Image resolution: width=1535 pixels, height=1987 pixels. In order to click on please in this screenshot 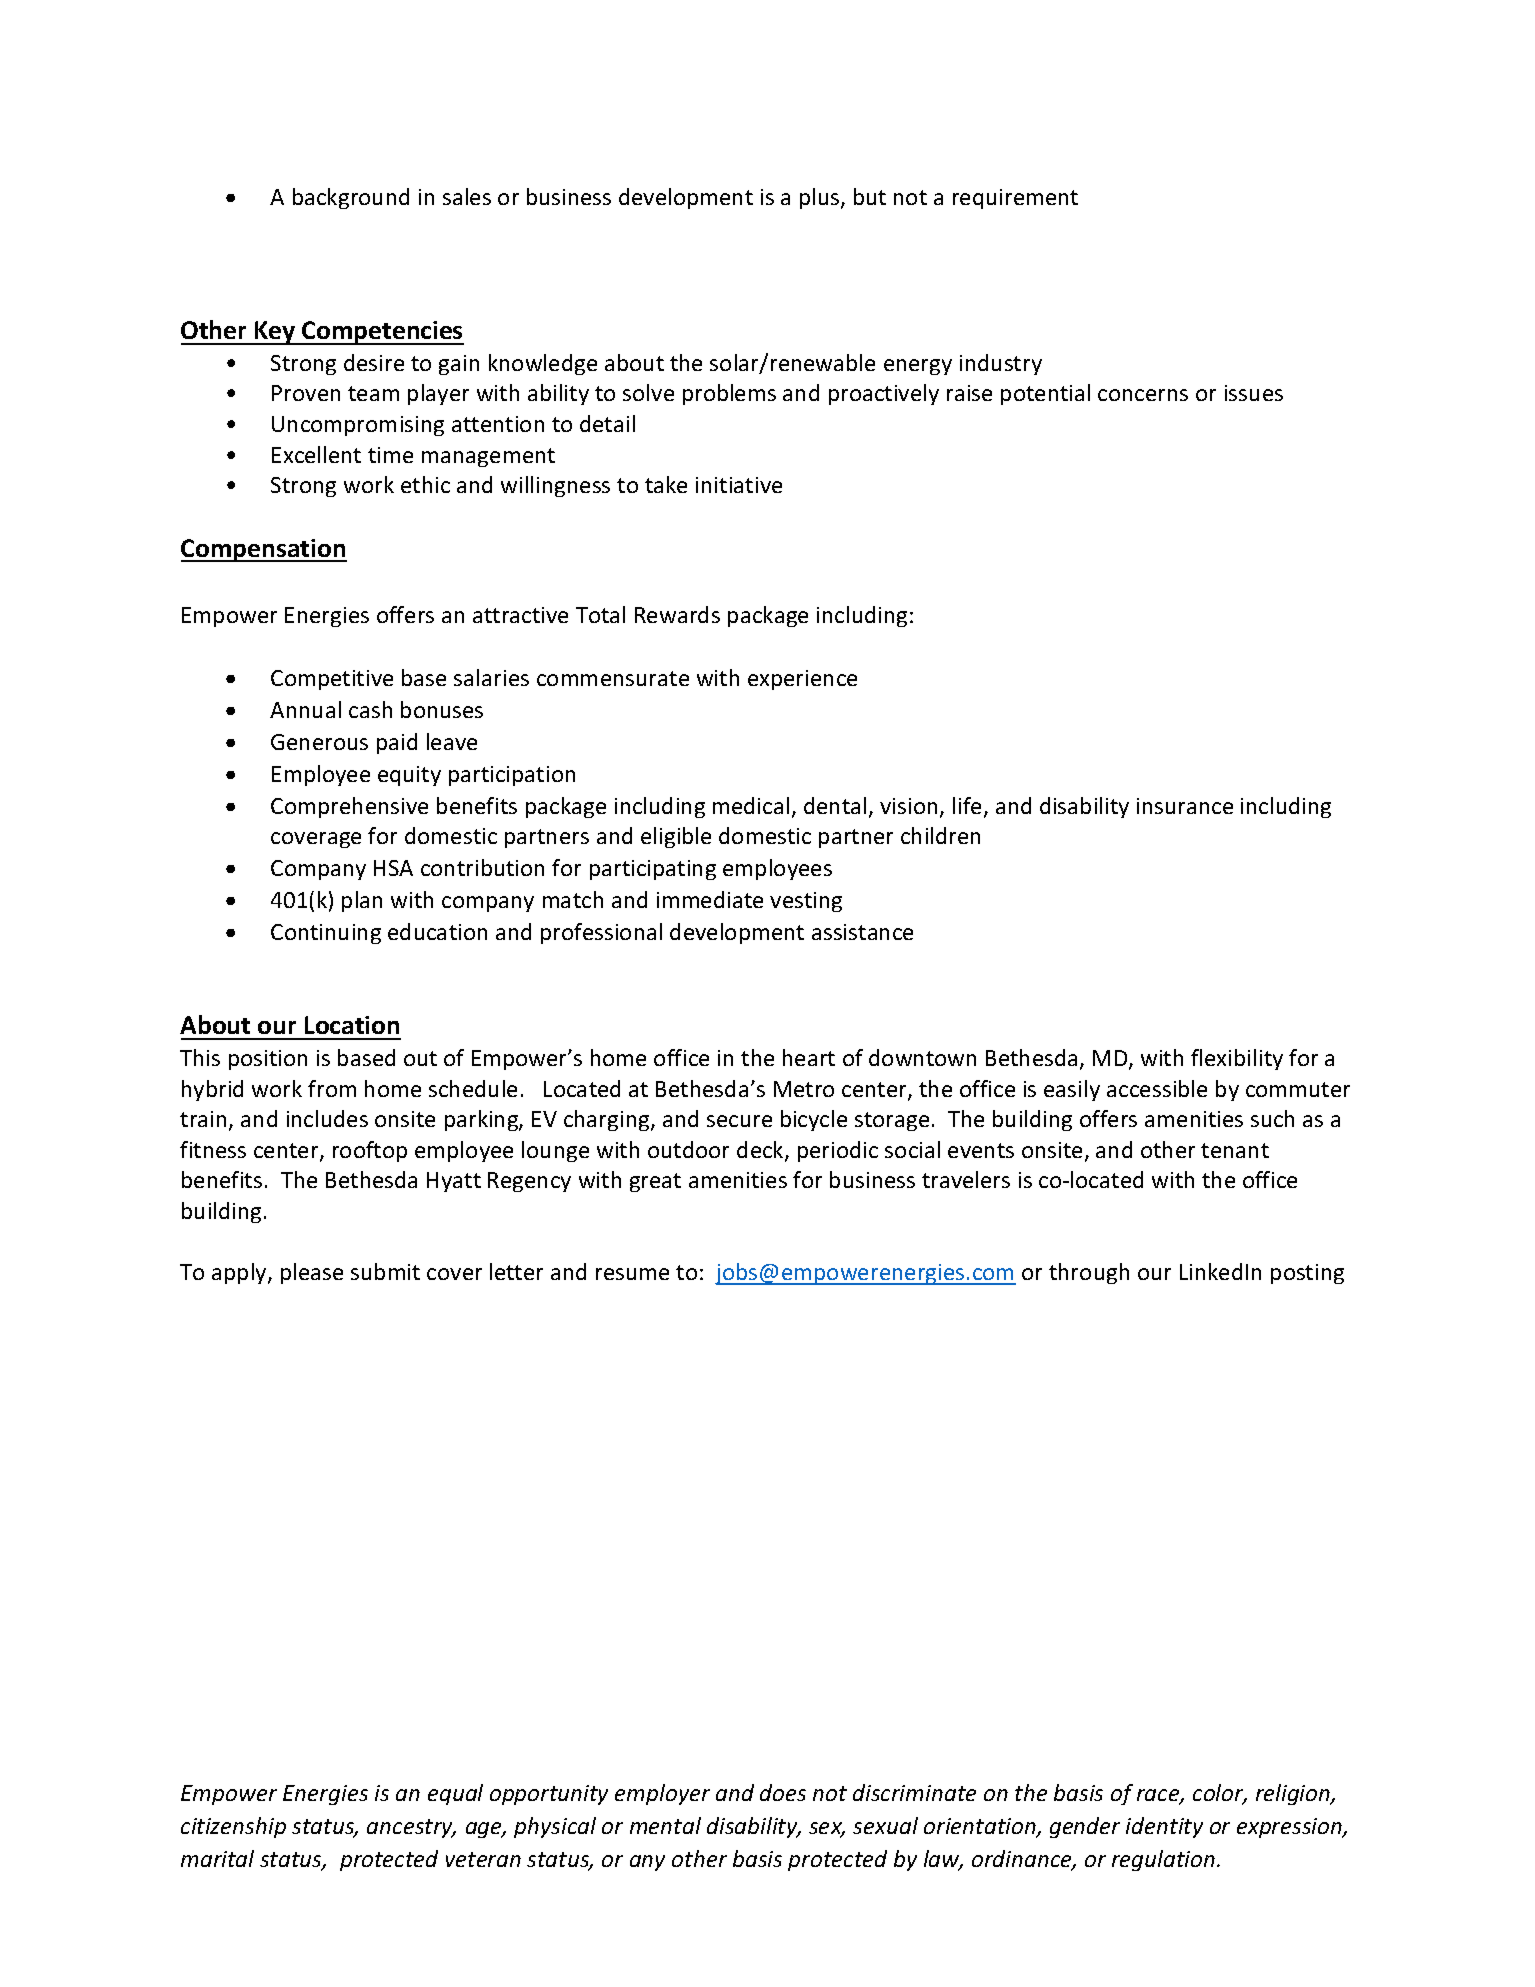, I will do `click(312, 1273)`.
